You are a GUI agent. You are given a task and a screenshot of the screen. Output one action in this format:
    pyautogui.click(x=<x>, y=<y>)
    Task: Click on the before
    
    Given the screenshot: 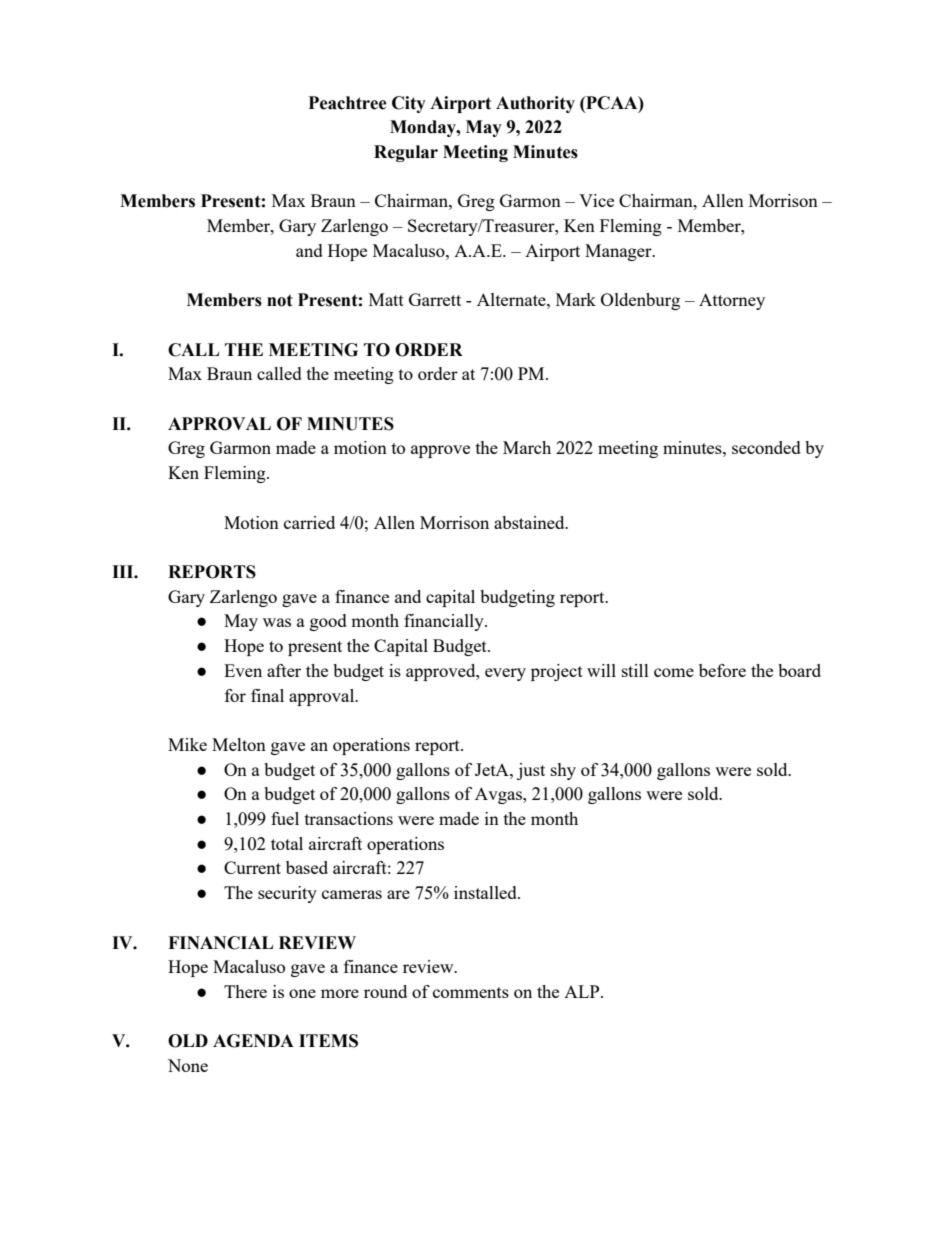 What is the action you would take?
    pyautogui.click(x=722, y=670)
